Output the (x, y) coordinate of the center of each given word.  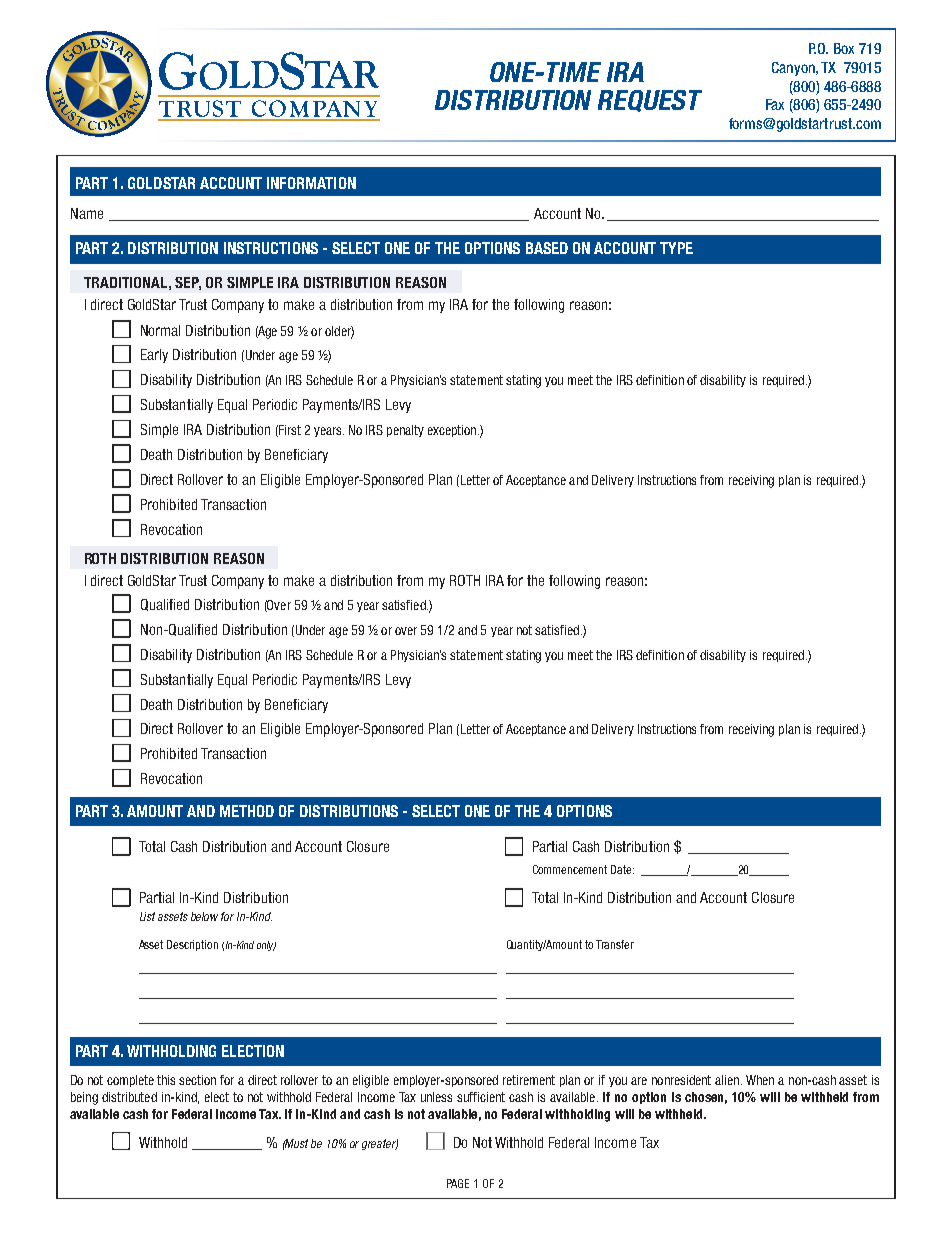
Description (192, 945)
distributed (129, 1097)
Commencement (570, 869)
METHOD (247, 811)
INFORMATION (311, 183)
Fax (775, 104)
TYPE (676, 248)
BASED (547, 248)
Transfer (615, 944)
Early (154, 356)
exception (452, 431)
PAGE (458, 1183)
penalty (405, 431)
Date (622, 869)
